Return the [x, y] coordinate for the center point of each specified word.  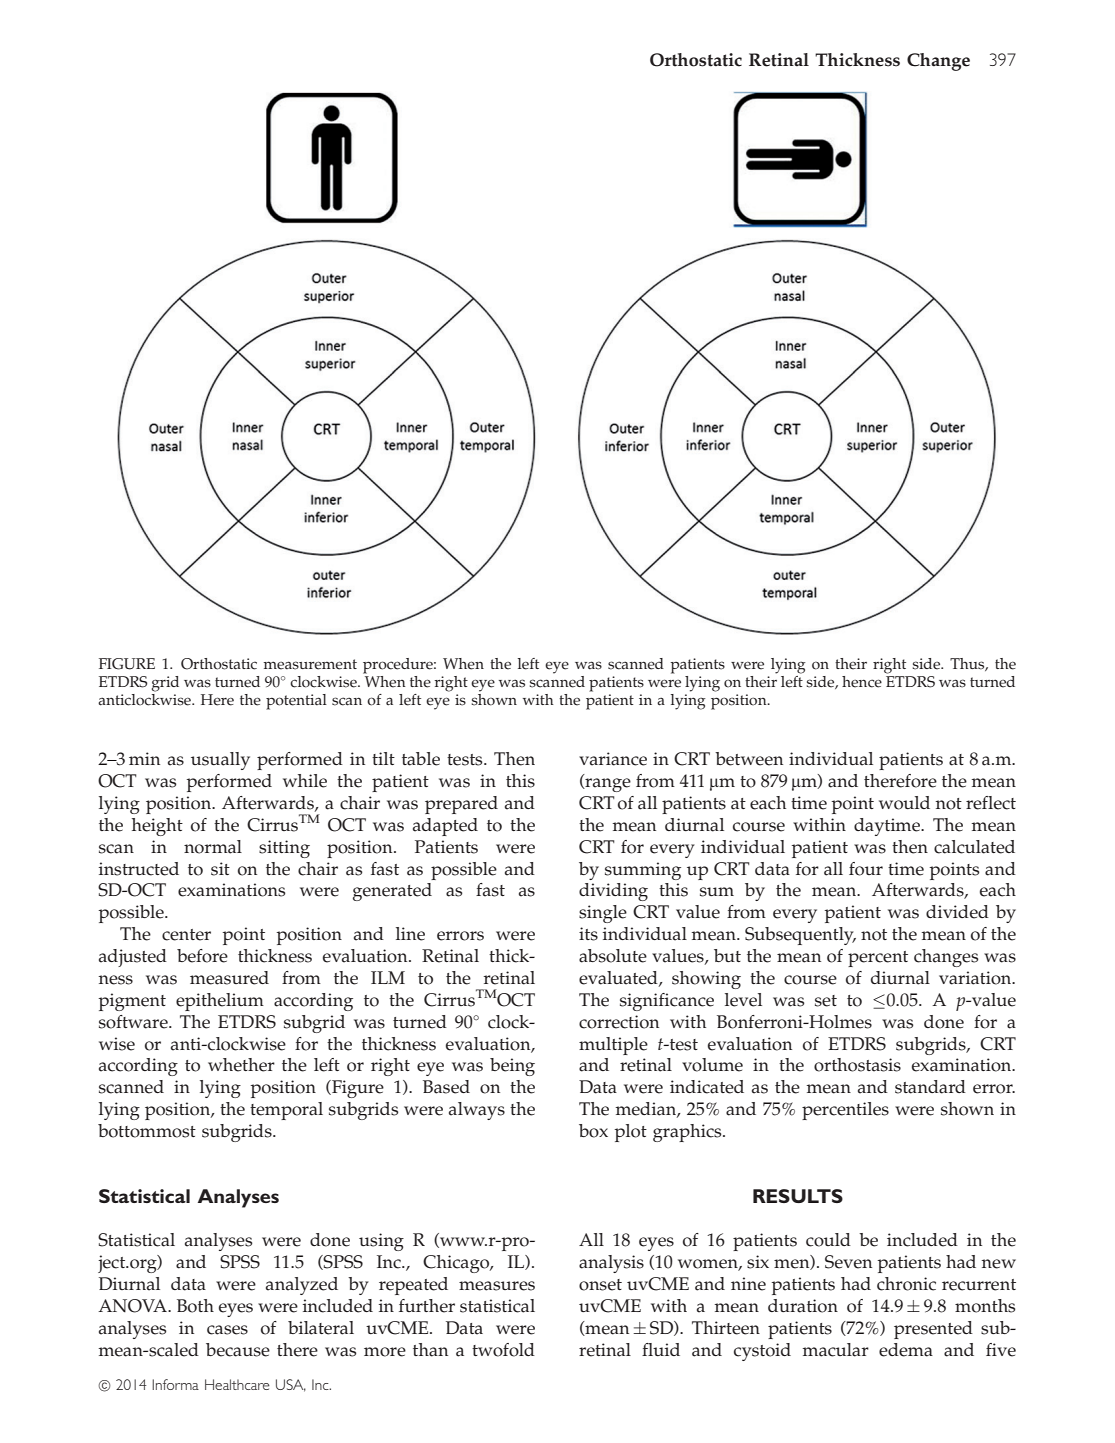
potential [296, 702]
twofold [503, 1350]
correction [619, 1022]
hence [862, 682]
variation [976, 978]
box [593, 1131]
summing [643, 871]
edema [906, 1350]
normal [213, 847]
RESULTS [798, 1196]
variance [613, 759]
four [866, 869]
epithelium [220, 1002]
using [381, 1242]
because [238, 1350]
